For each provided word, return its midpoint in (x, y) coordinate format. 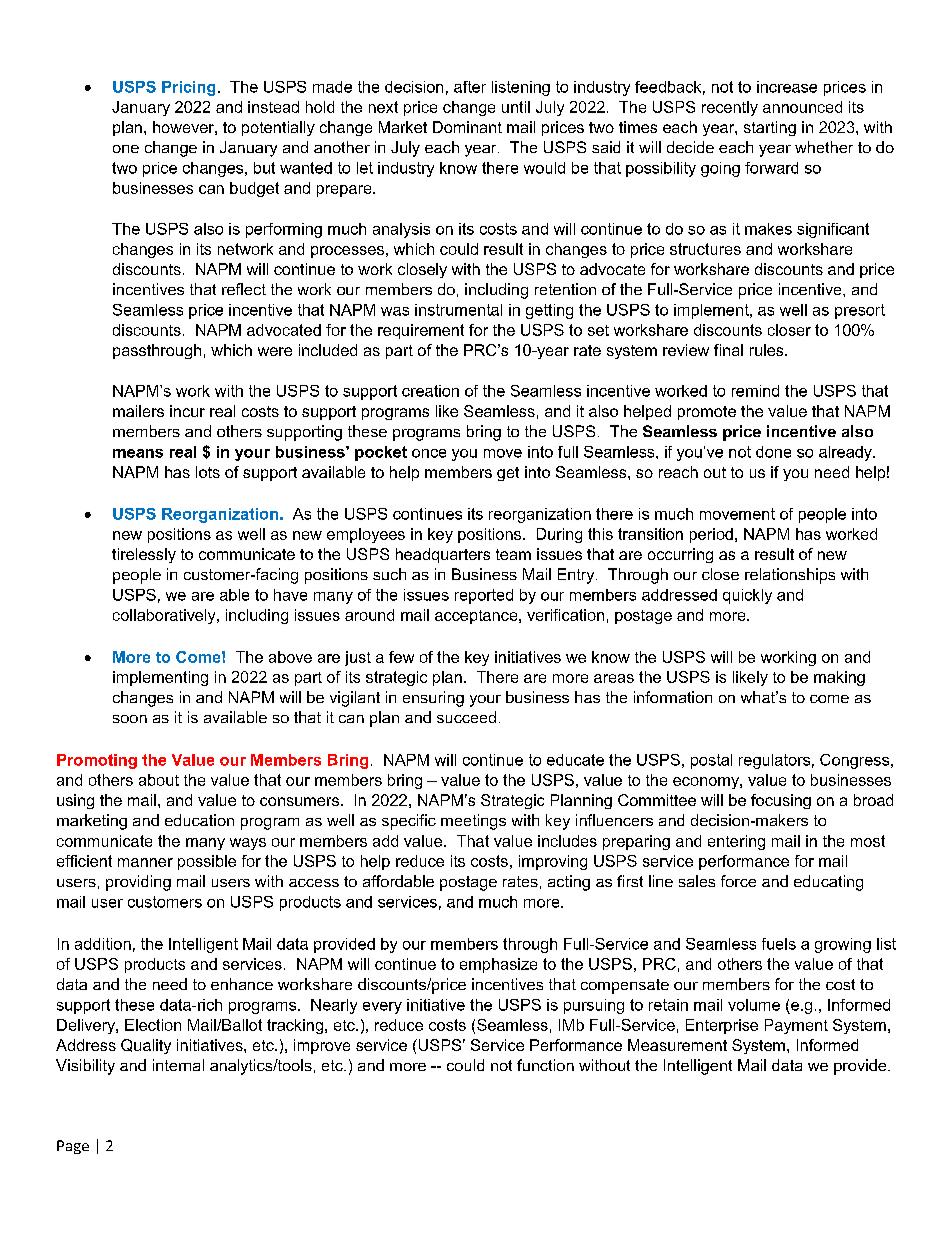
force (738, 881)
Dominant (467, 127)
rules (768, 350)
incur (187, 411)
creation (430, 391)
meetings (473, 822)
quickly (747, 596)
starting (770, 128)
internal (178, 1065)
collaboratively (165, 616)
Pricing (188, 88)
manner (145, 862)
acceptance (477, 617)
